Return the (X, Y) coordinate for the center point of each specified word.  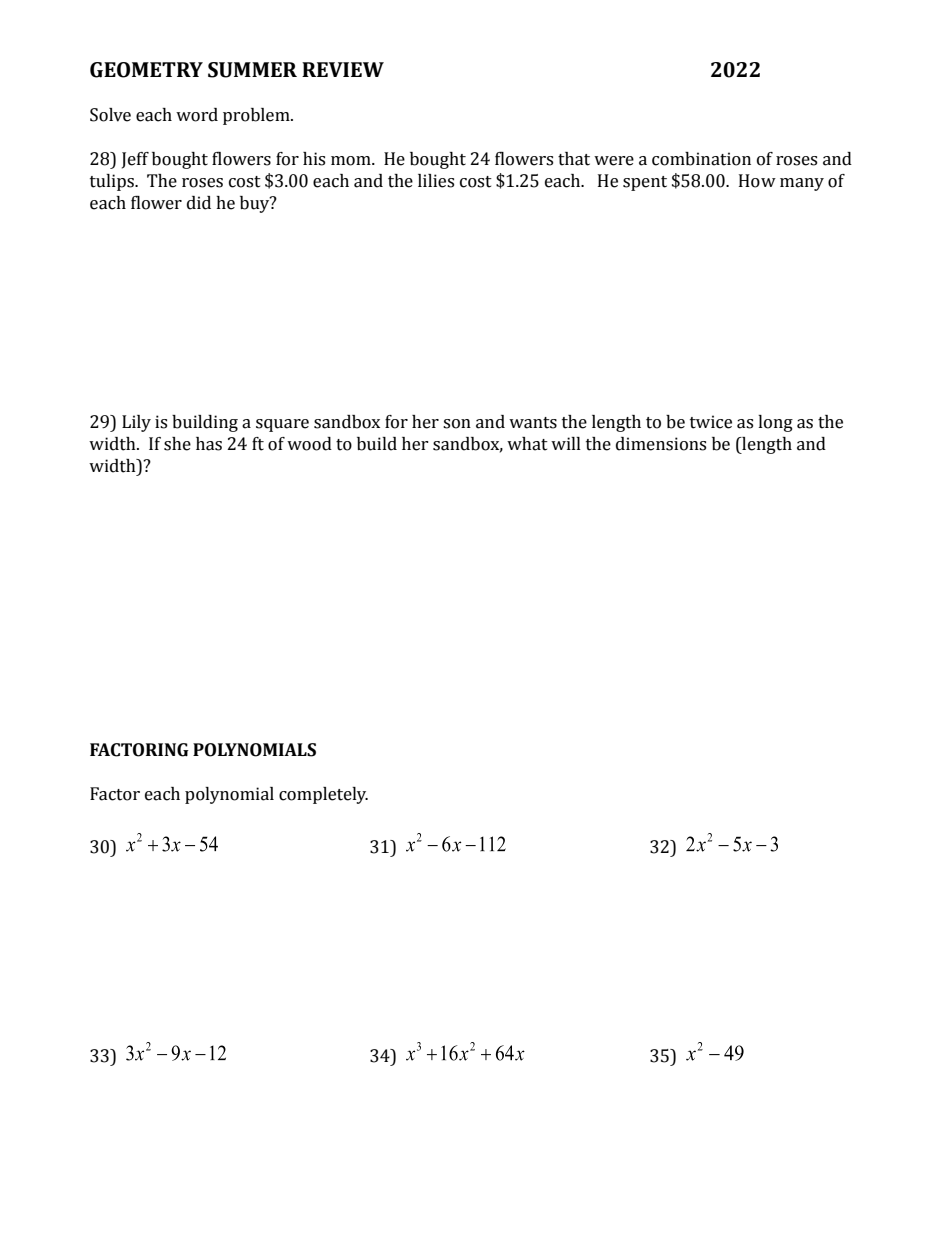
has (209, 444)
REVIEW (343, 69)
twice (711, 422)
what (527, 444)
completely (323, 795)
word (197, 115)
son (457, 424)
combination (701, 159)
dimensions (661, 444)
